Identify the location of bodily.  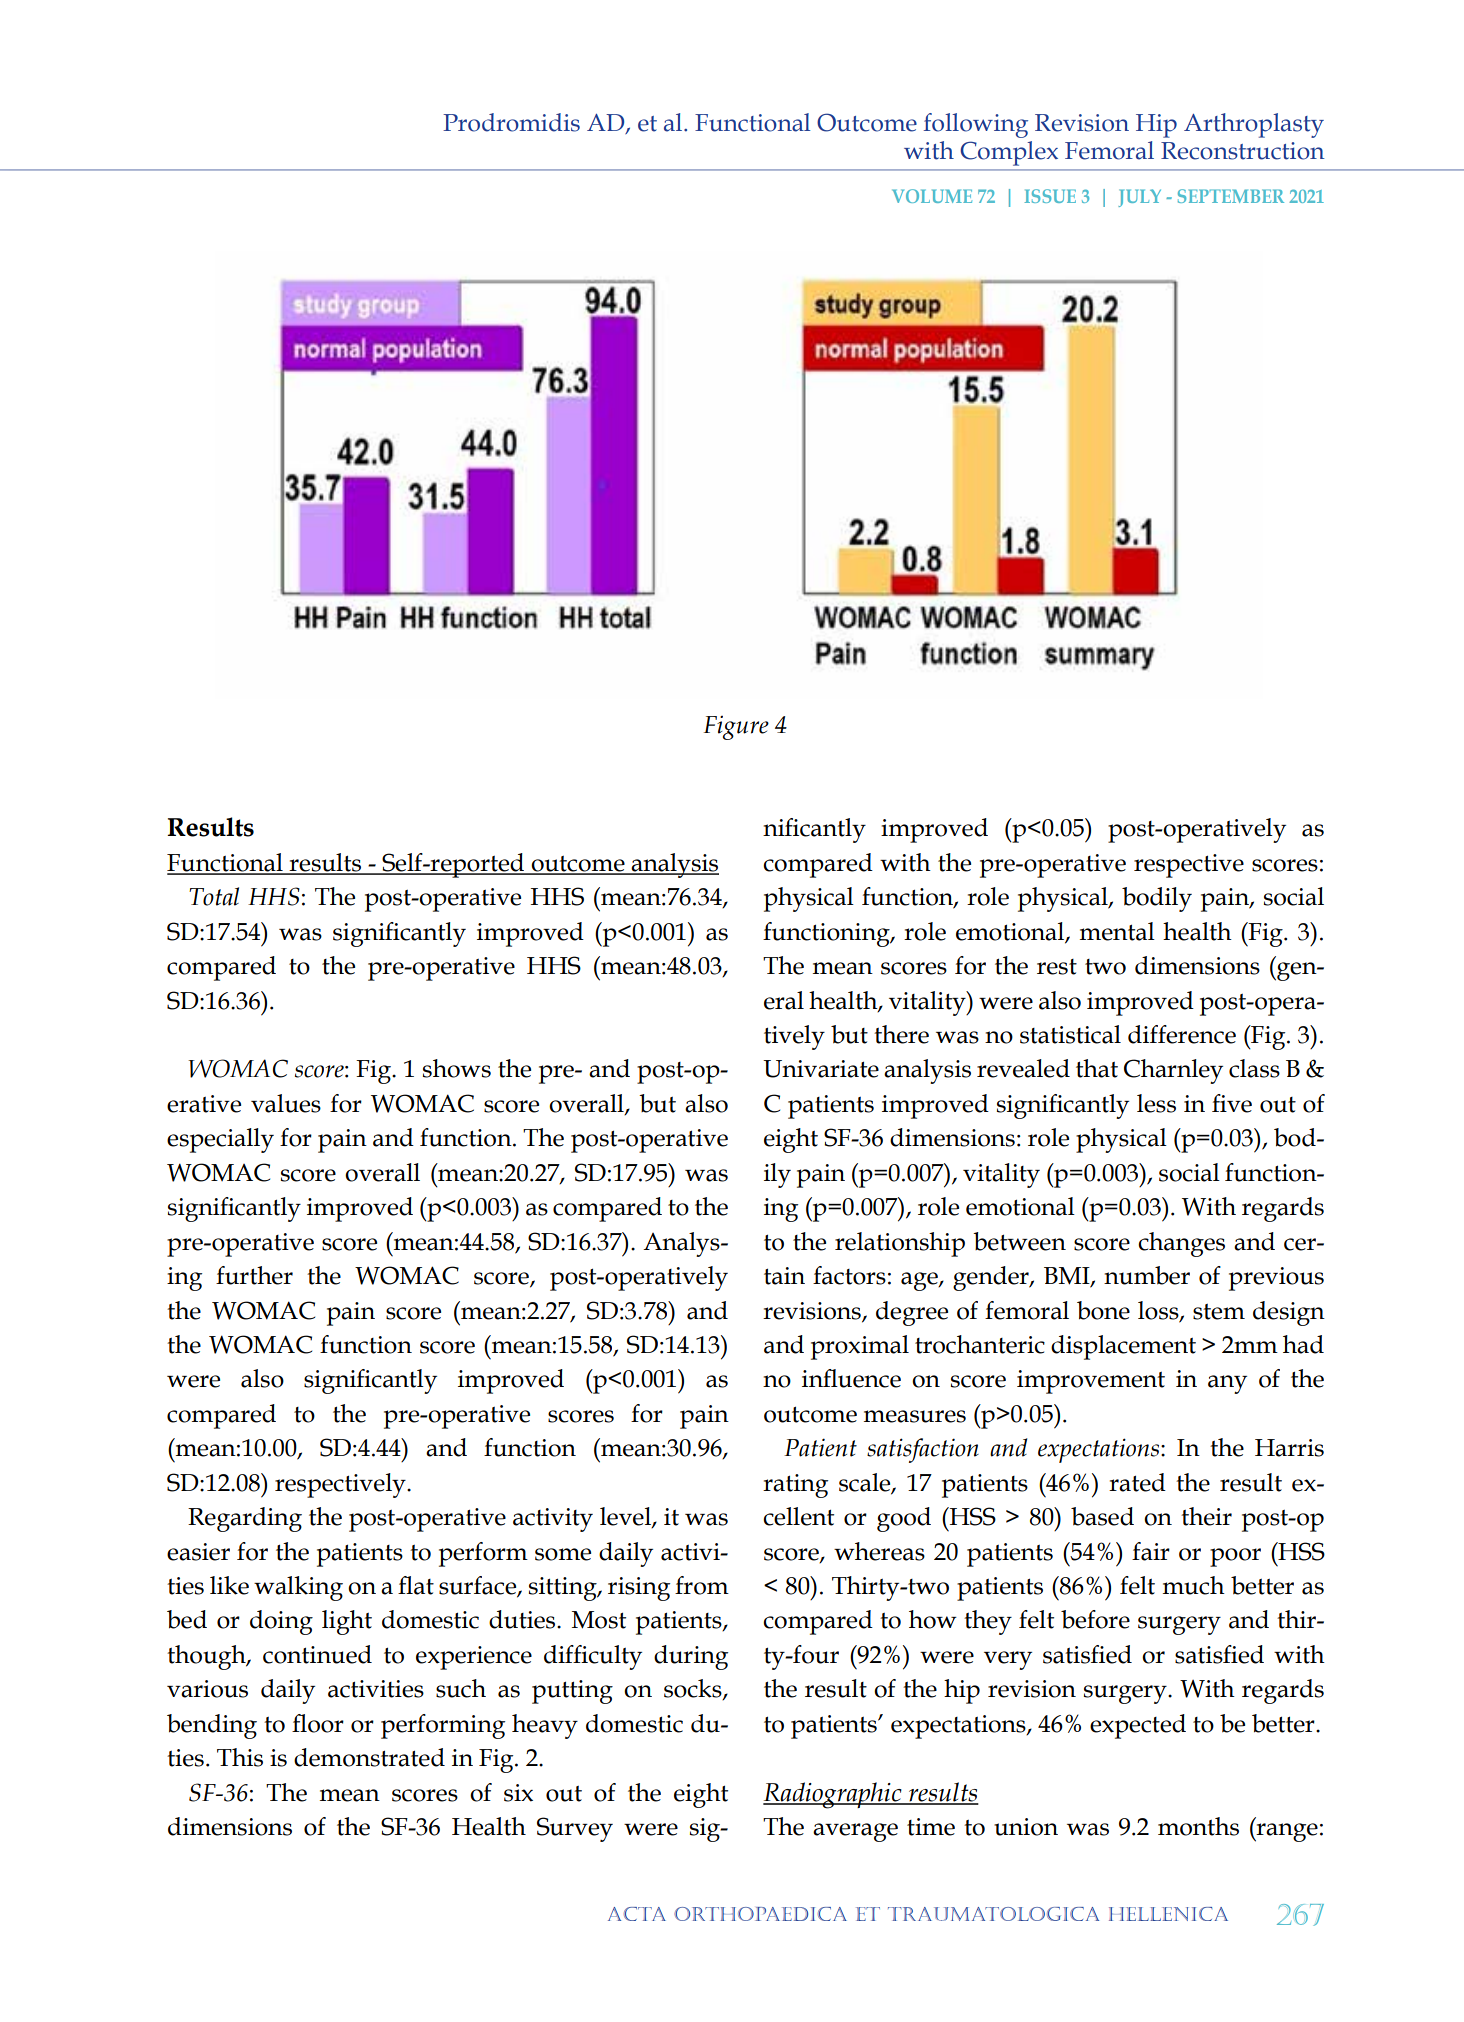
(1157, 899).
